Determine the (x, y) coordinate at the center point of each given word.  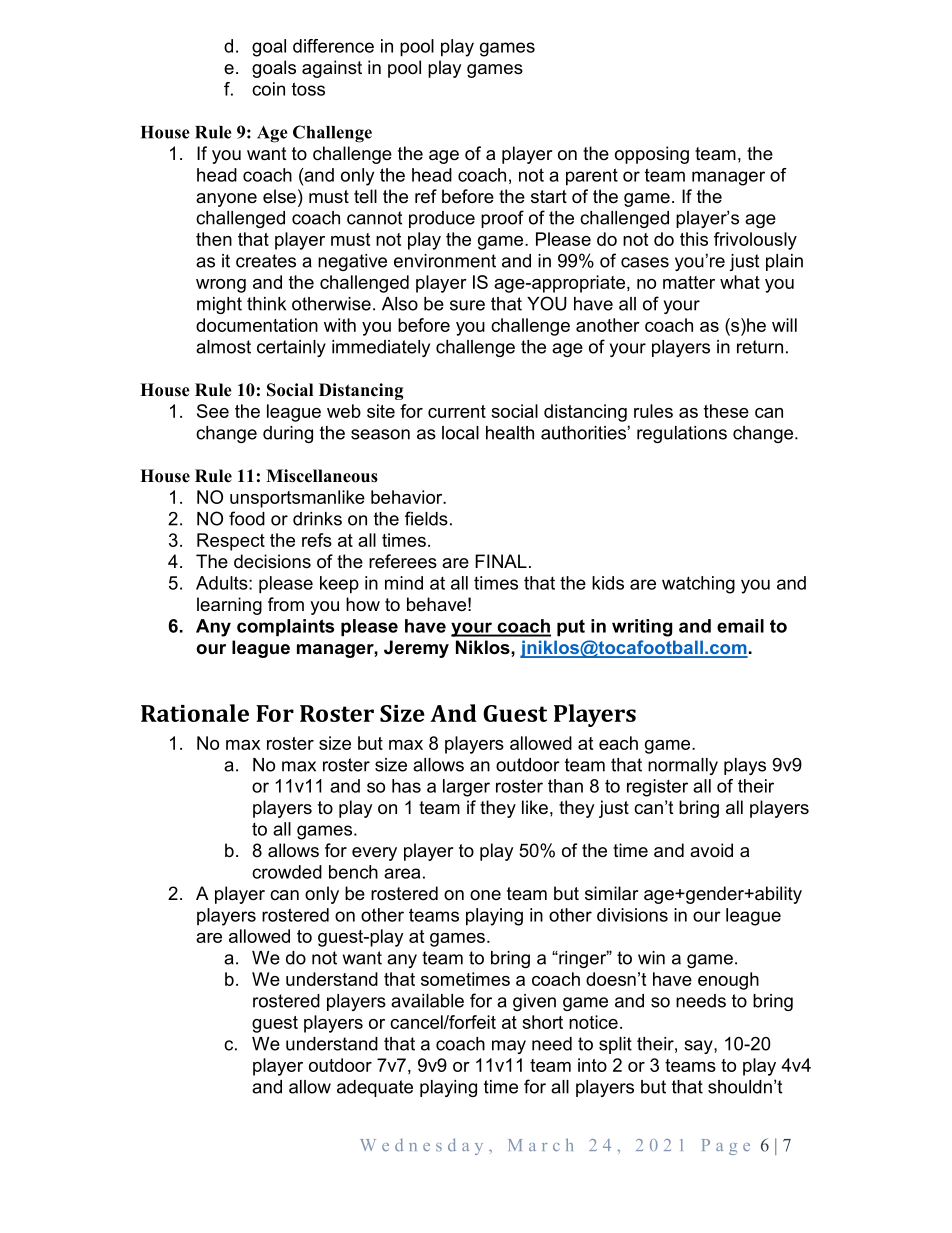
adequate (375, 1088)
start (549, 196)
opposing (652, 155)
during (288, 434)
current (457, 411)
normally (683, 766)
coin (268, 89)
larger (466, 788)
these (726, 411)
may (509, 1047)
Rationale (195, 713)
